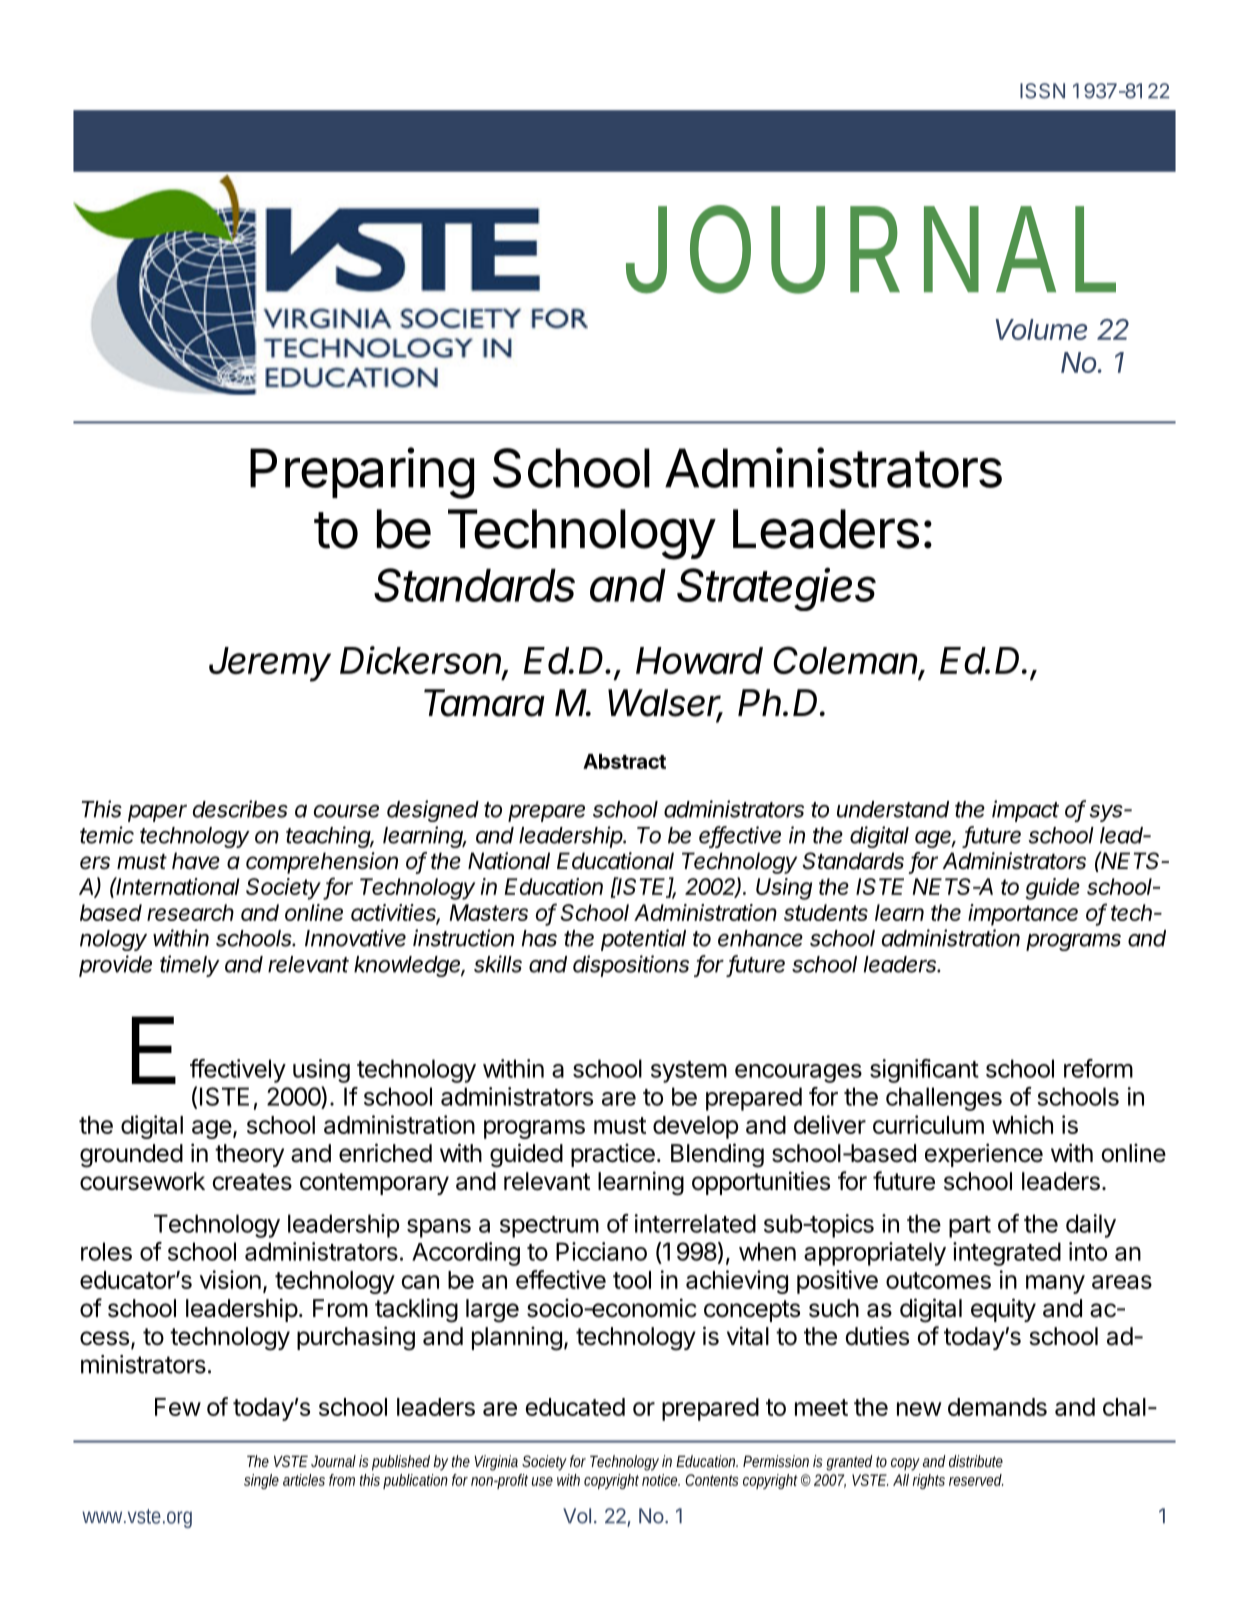 This document has width=1249, height=1616. What do you see at coordinates (1025, 811) in the document?
I see `impact` at bounding box center [1025, 811].
